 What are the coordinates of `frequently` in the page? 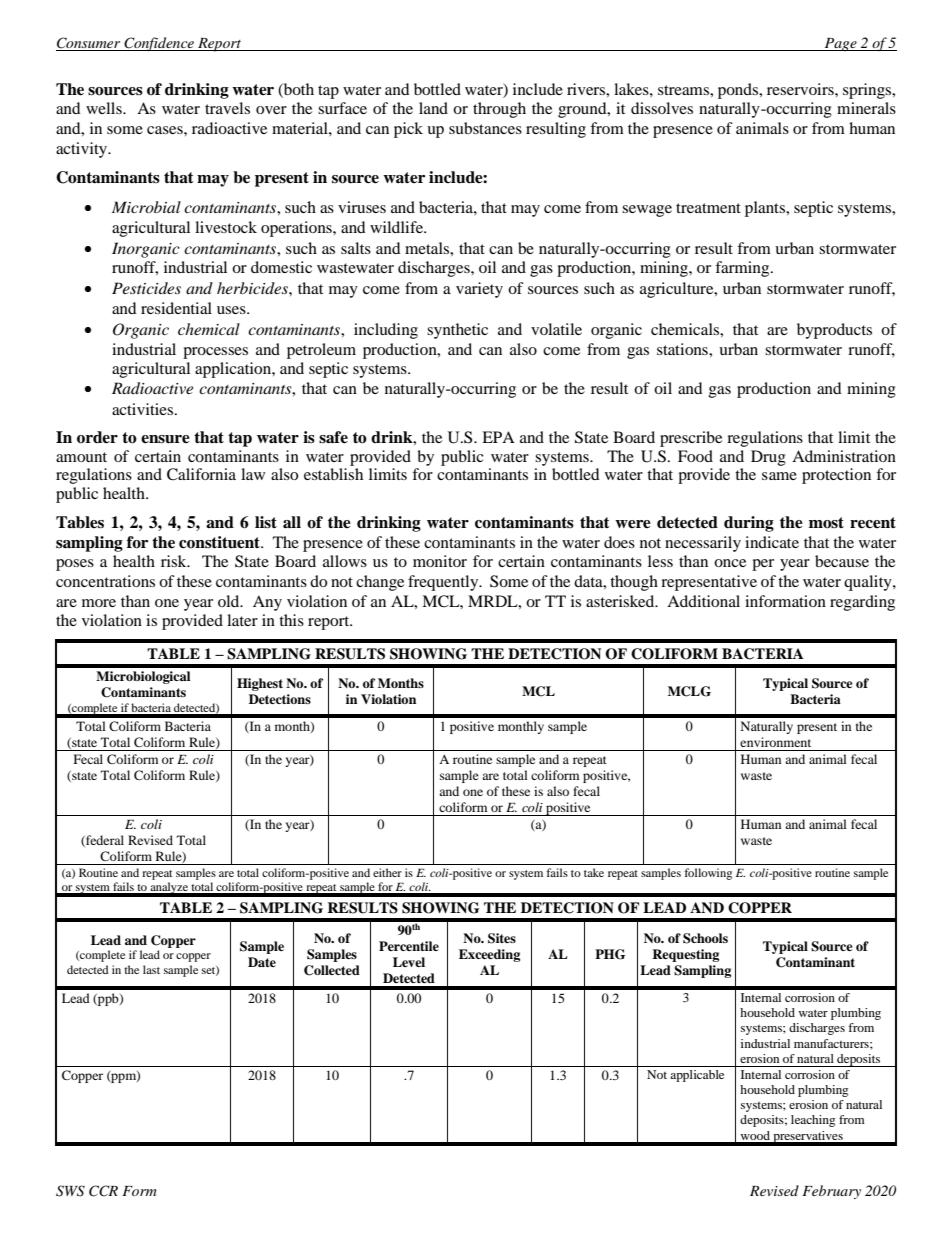 It's located at (444, 583).
